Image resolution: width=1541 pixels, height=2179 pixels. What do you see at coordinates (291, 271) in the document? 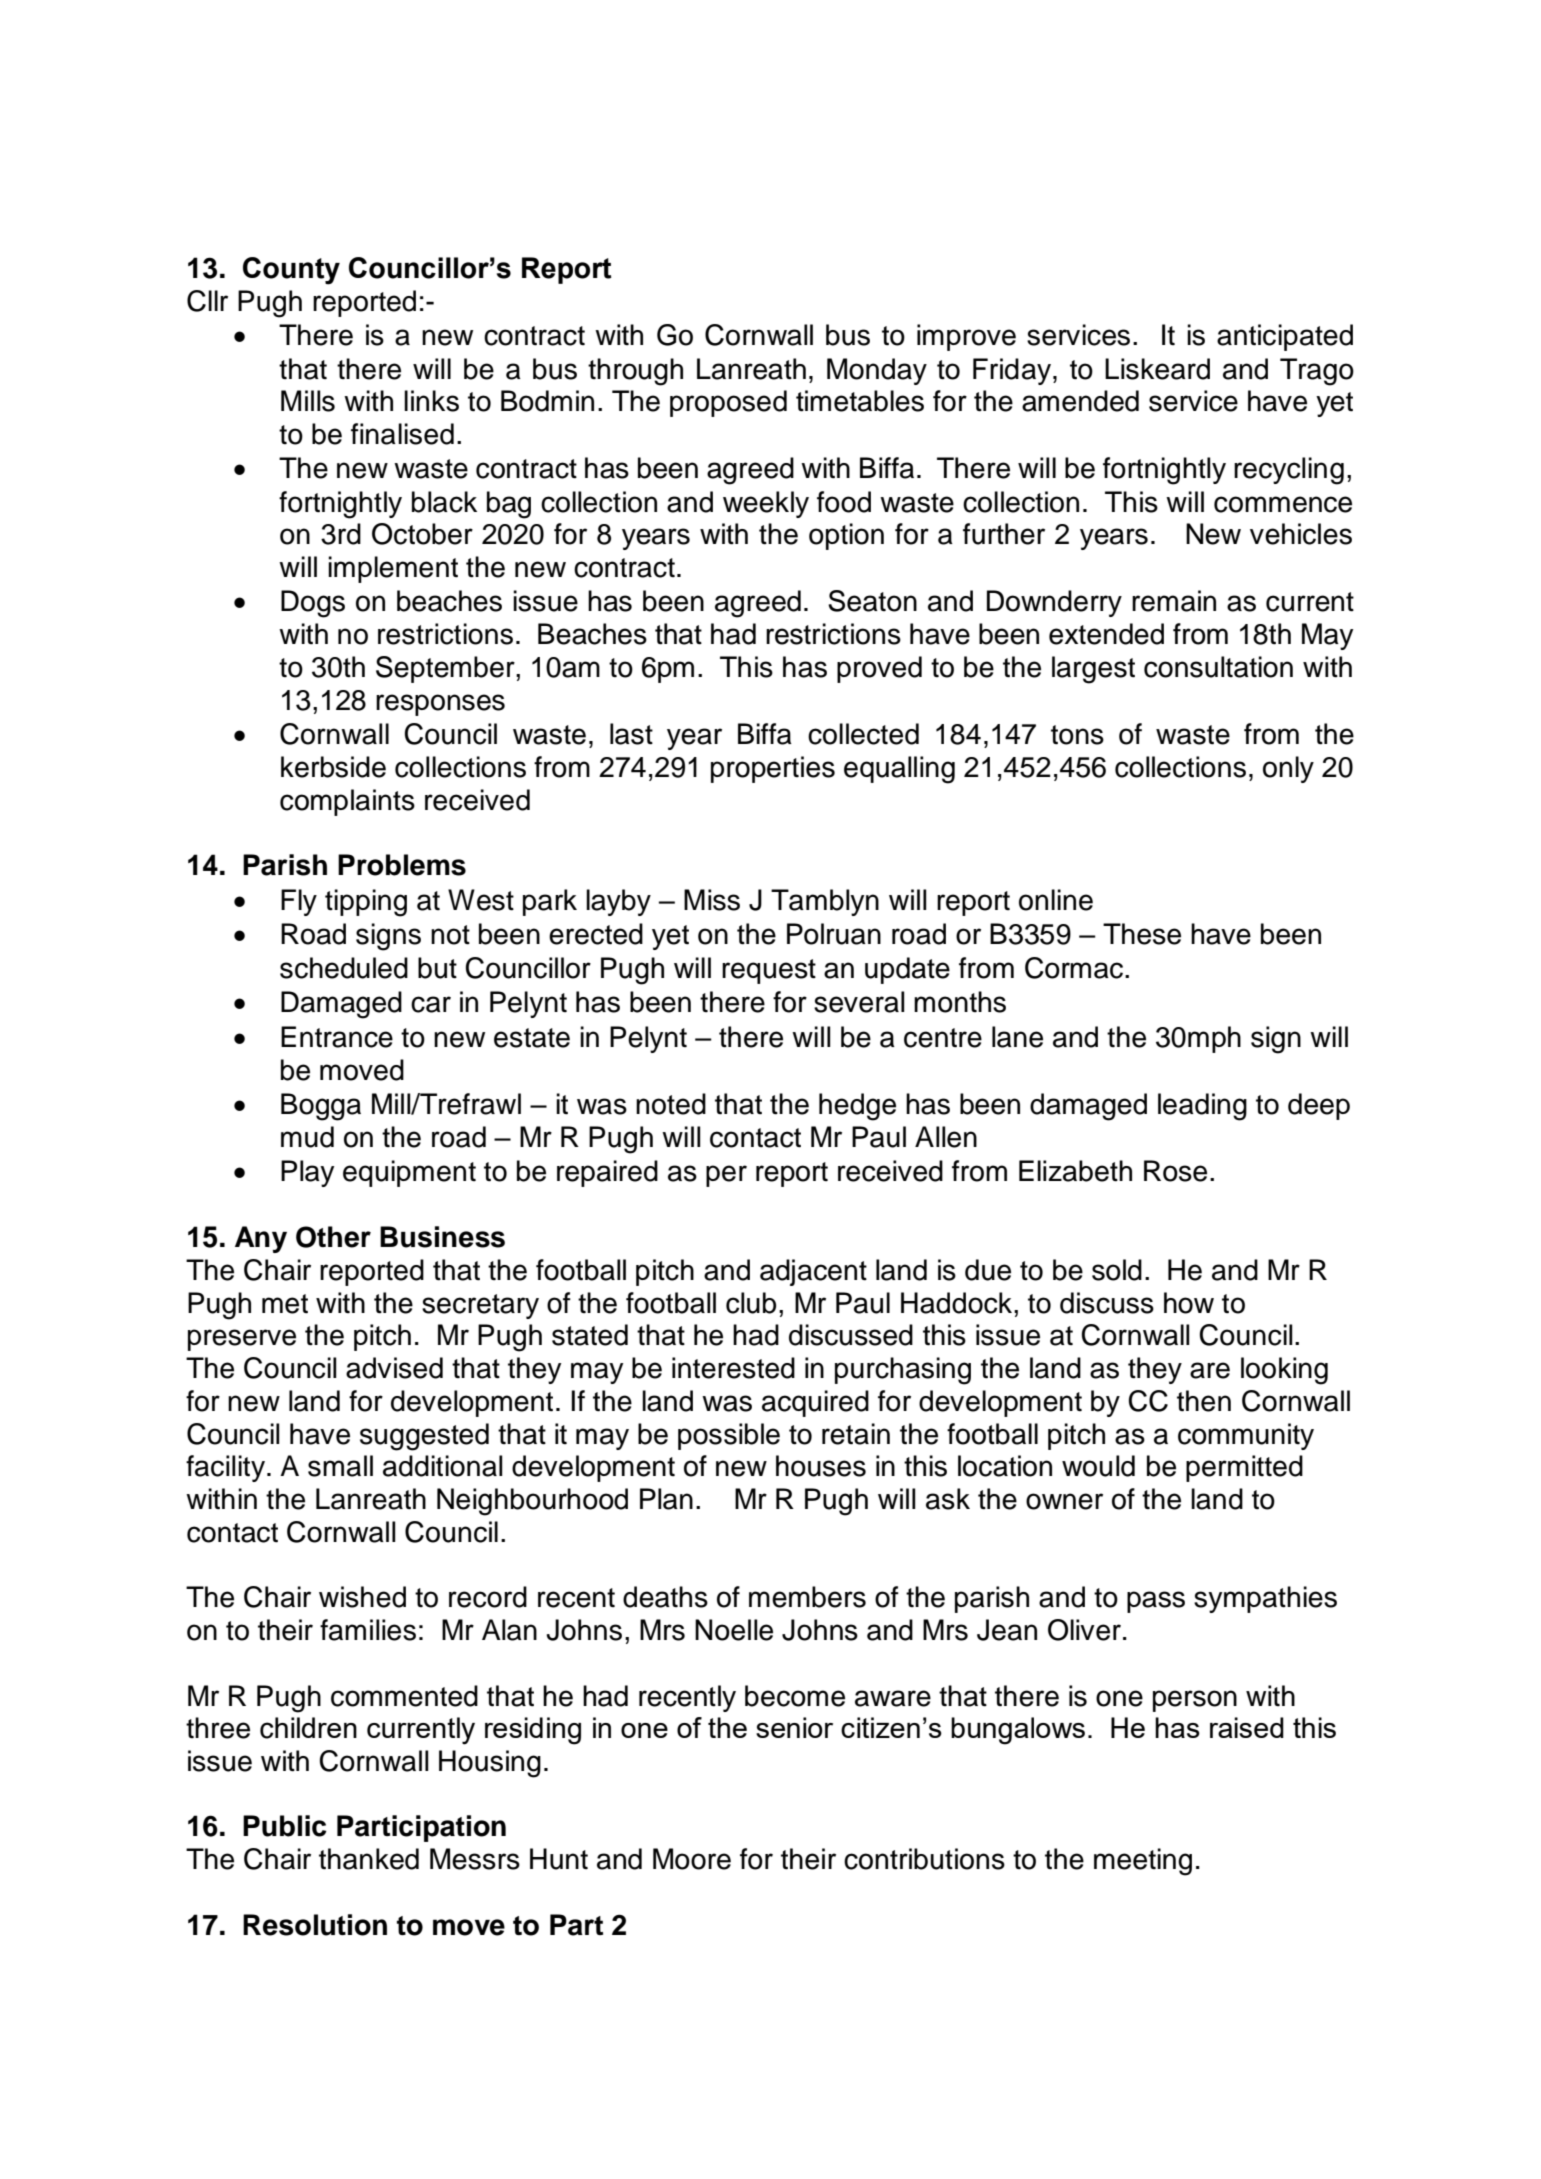
I see `County` at bounding box center [291, 271].
